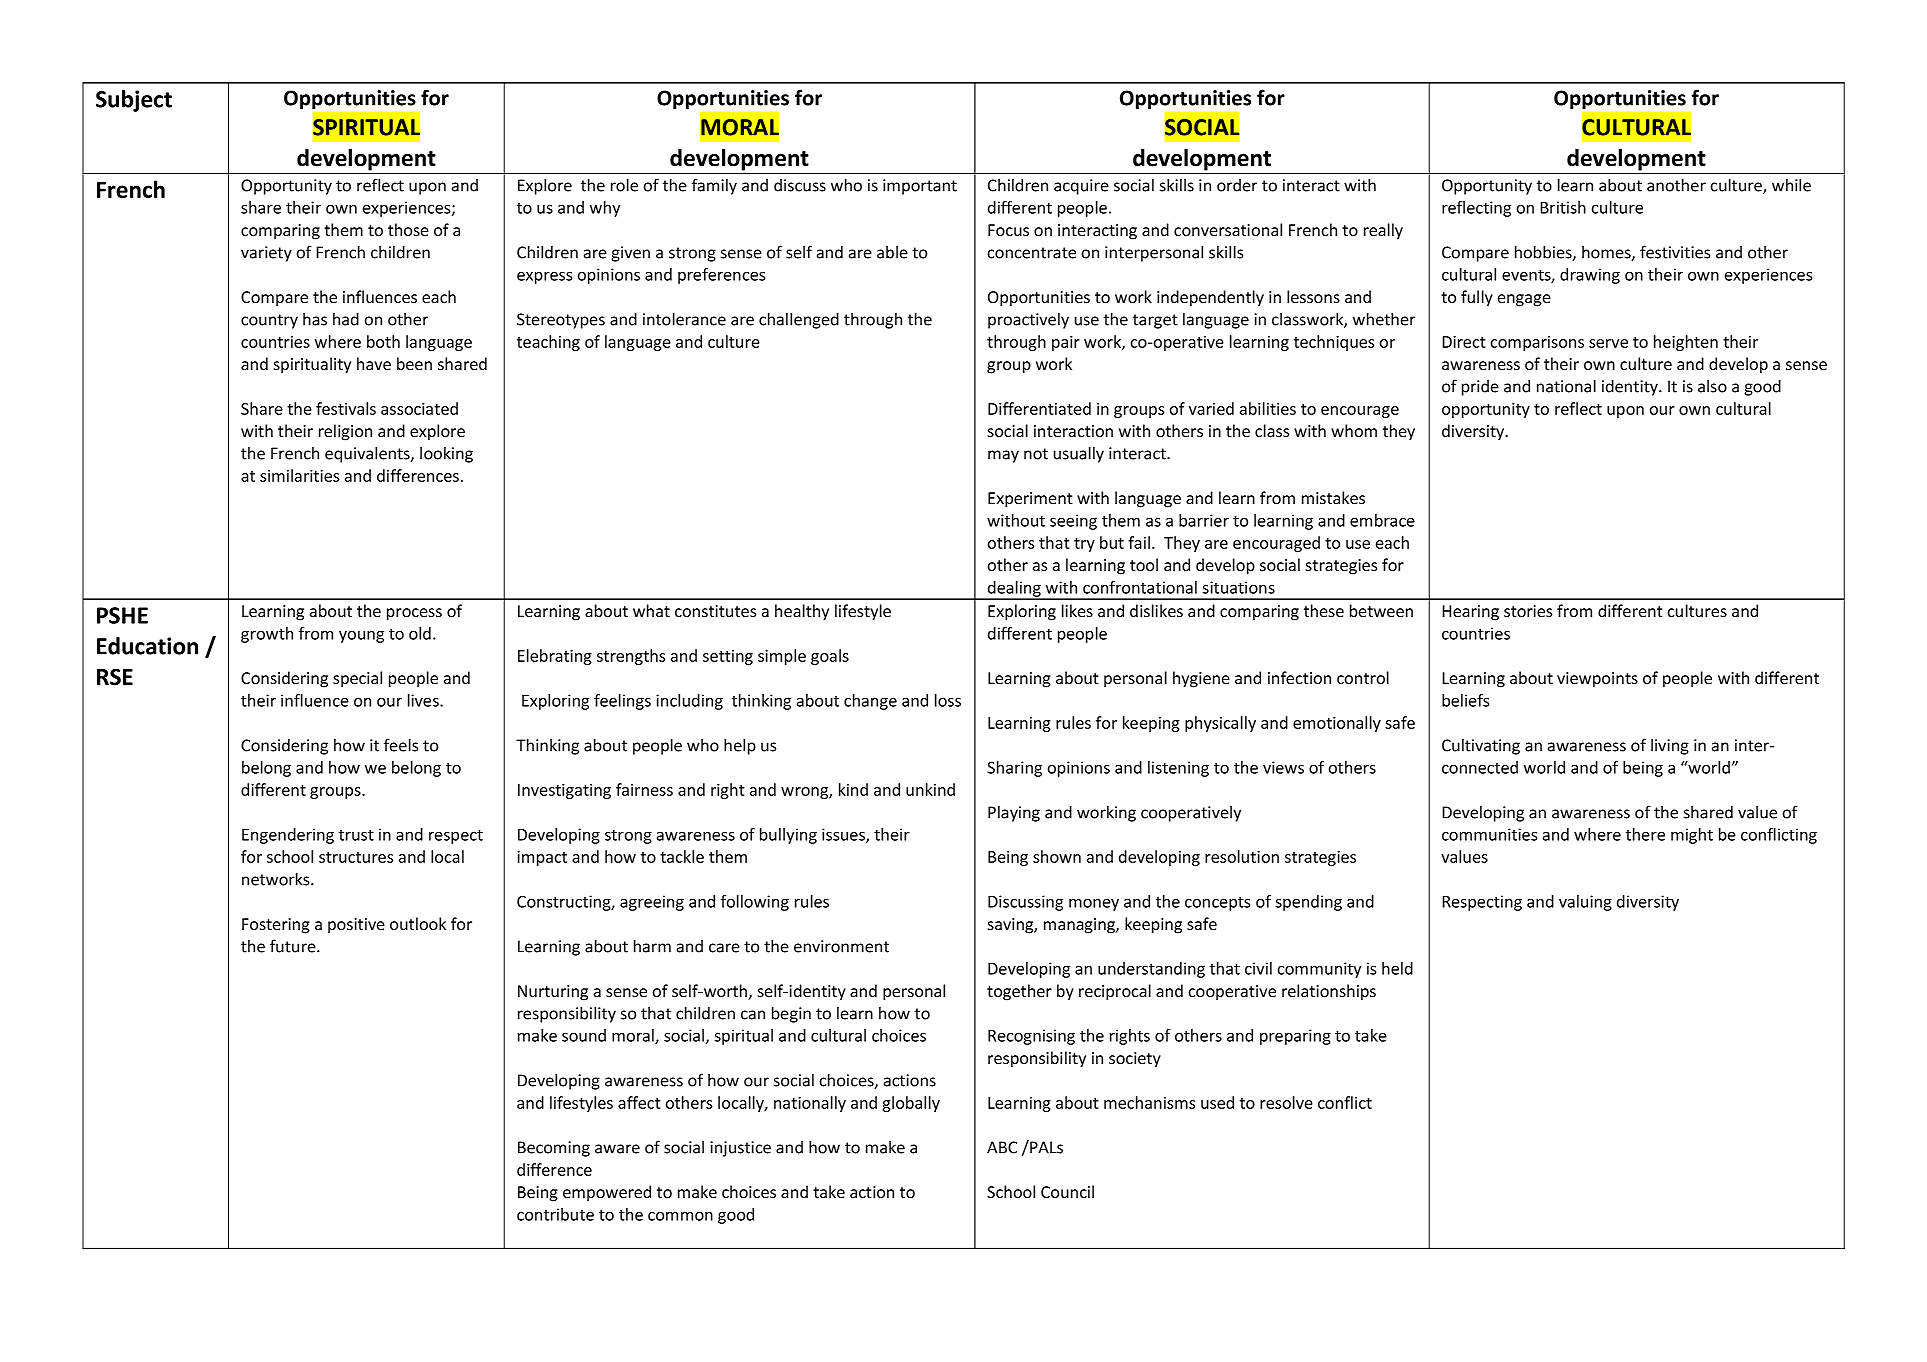  Describe the element at coordinates (1563, 207) in the page. I see `British` at that location.
